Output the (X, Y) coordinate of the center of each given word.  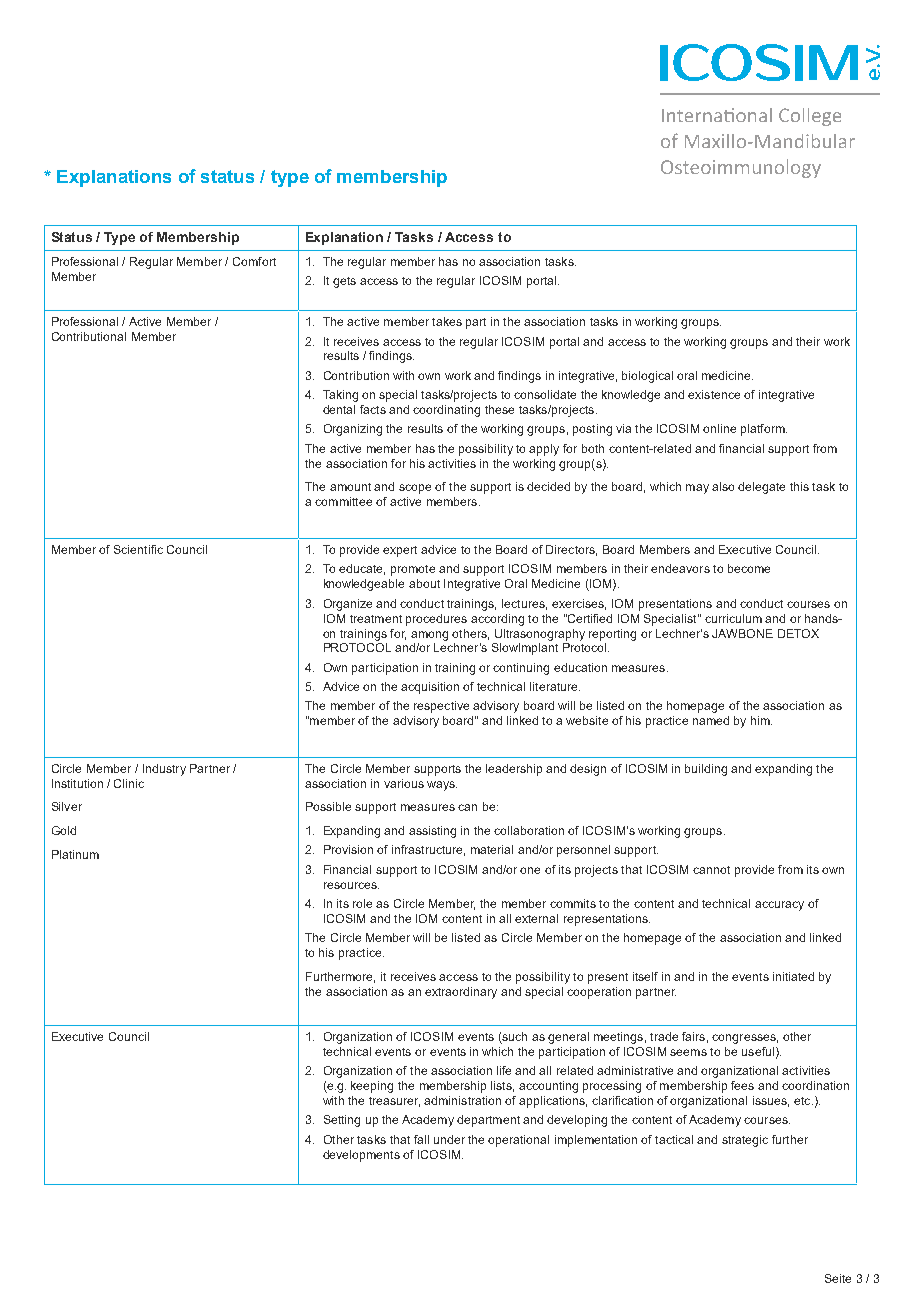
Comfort (254, 261)
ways (442, 786)
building (706, 770)
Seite (838, 1278)
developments (361, 1156)
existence (714, 394)
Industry (164, 770)
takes (447, 321)
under (449, 1139)
